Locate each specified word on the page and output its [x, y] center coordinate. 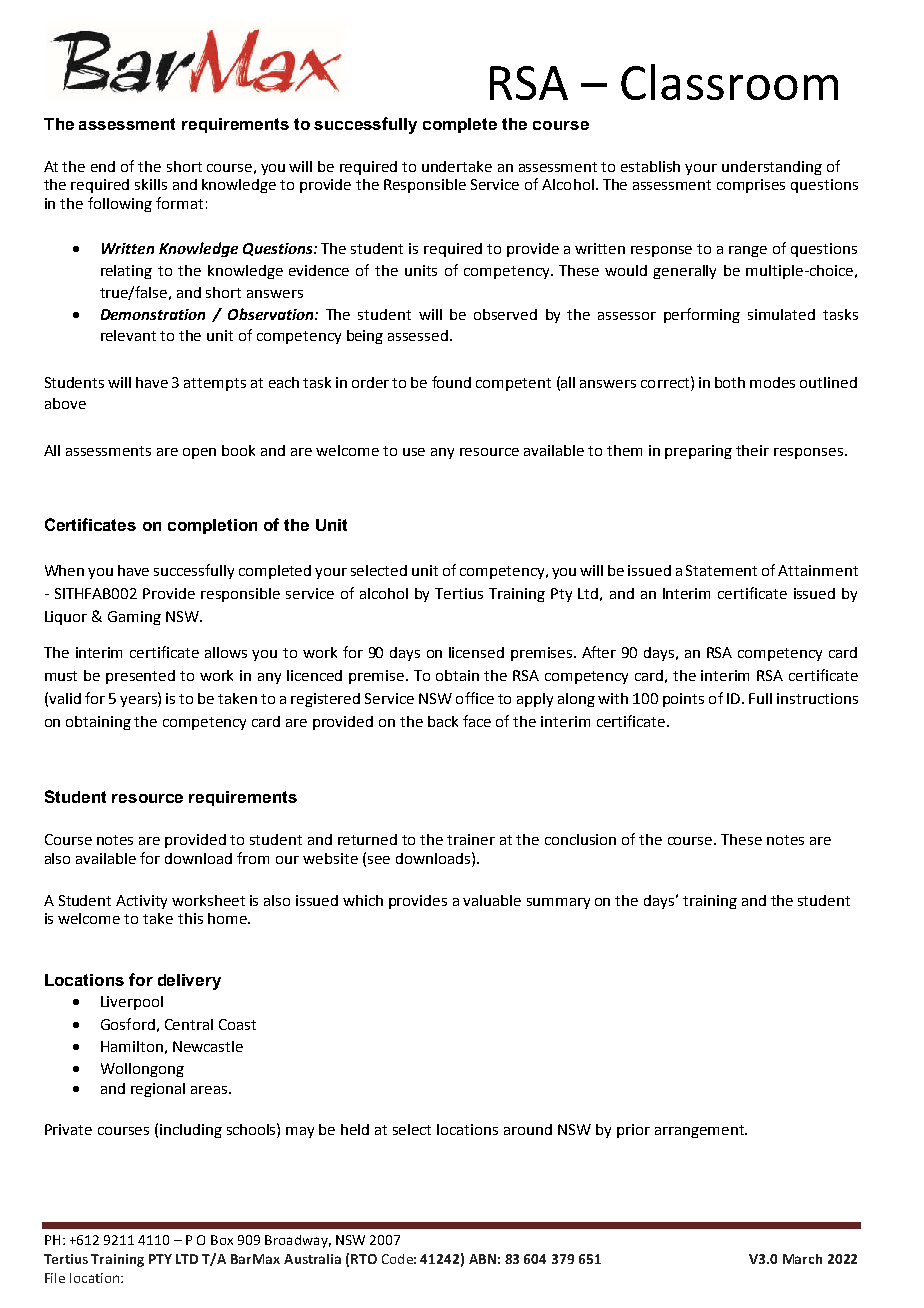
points [683, 700]
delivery [189, 982]
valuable [492, 900]
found [451, 382]
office [475, 698]
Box [222, 1240]
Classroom [729, 82]
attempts [215, 384]
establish [650, 166]
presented [140, 677]
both [730, 382]
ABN [482, 1259]
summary [558, 903]
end [103, 166]
